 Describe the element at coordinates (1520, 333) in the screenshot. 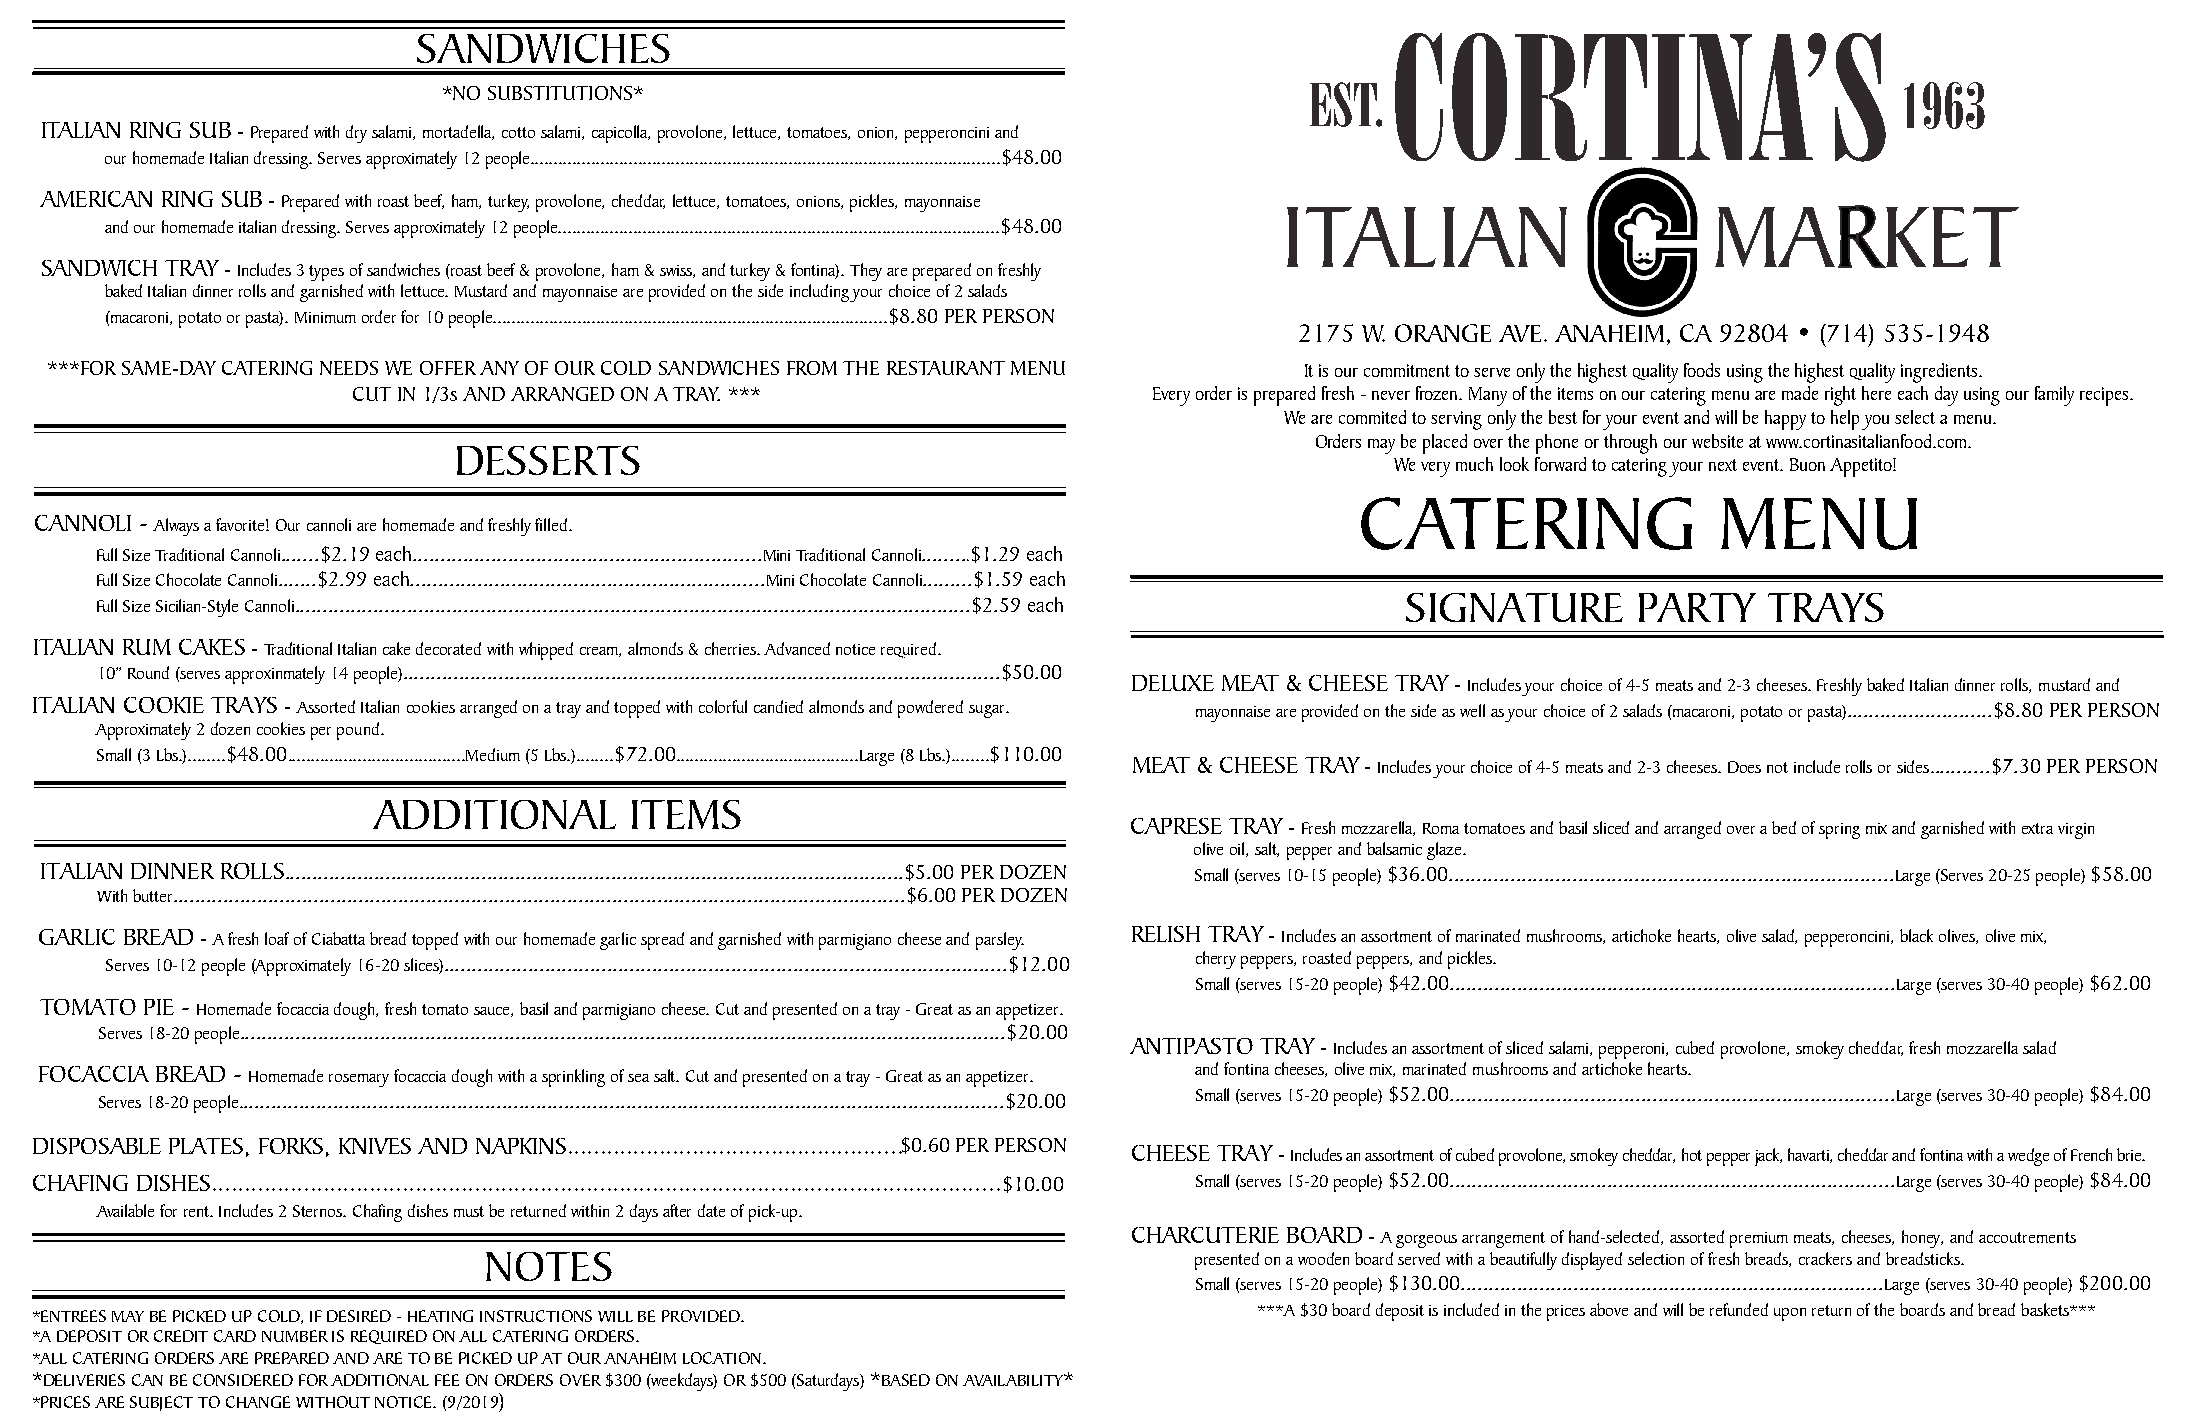

I see `AVE` at that location.
